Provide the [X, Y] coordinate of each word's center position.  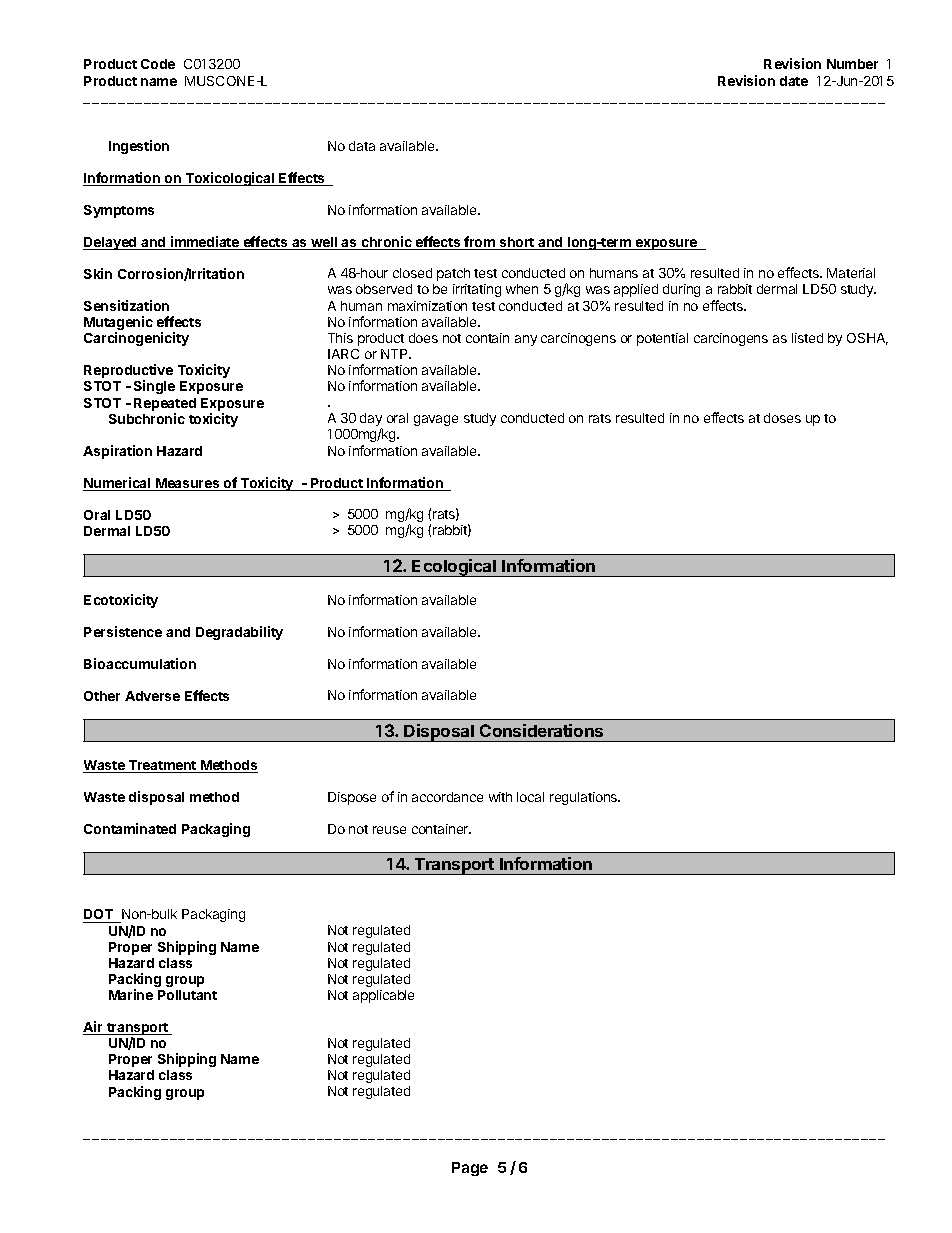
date [794, 81]
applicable [383, 996]
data [362, 146]
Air [94, 1028]
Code [158, 64]
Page [470, 1169]
